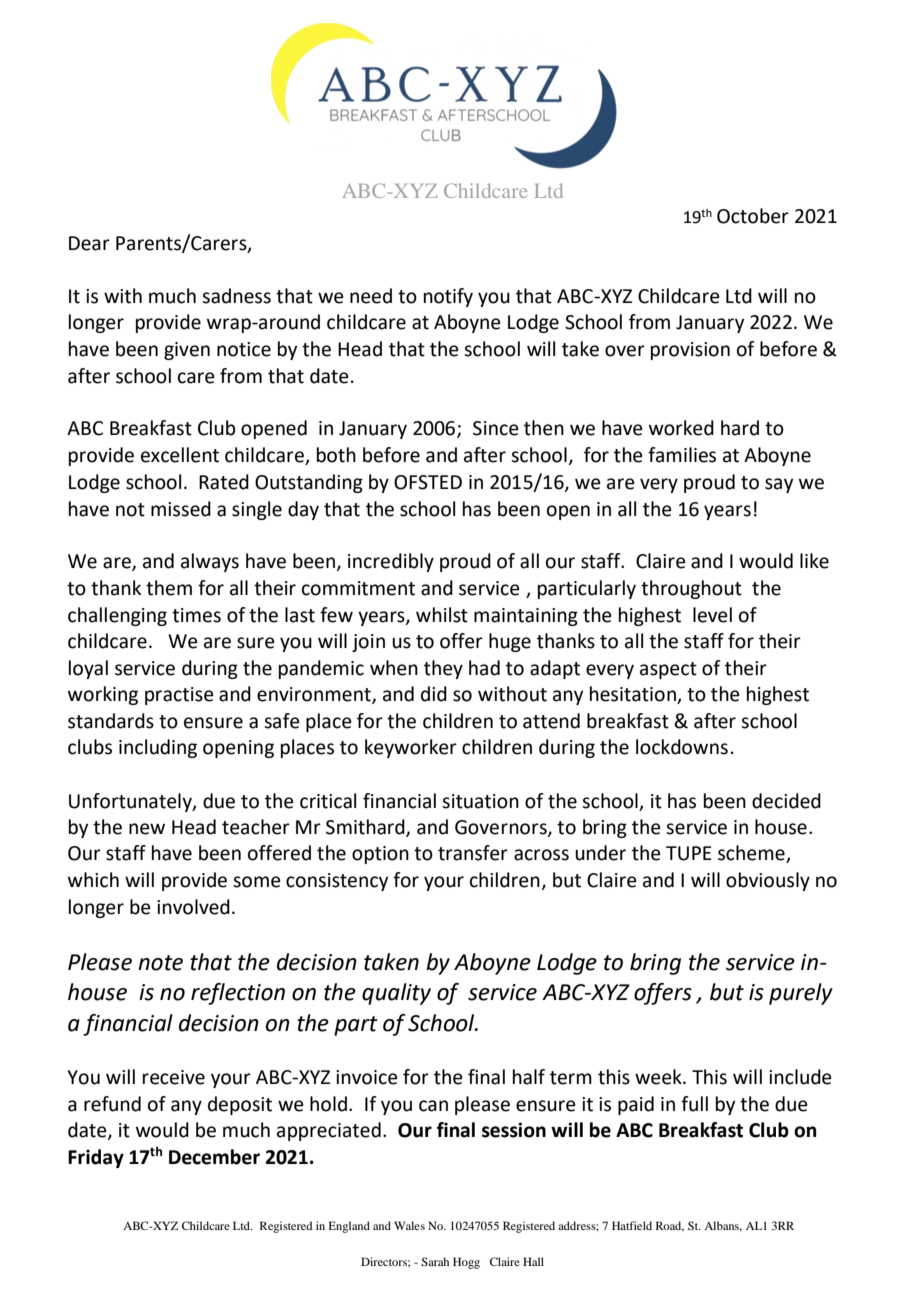 This image has width=924, height=1308. Describe the element at coordinates (768, 881) in the image. I see `obviously` at that location.
